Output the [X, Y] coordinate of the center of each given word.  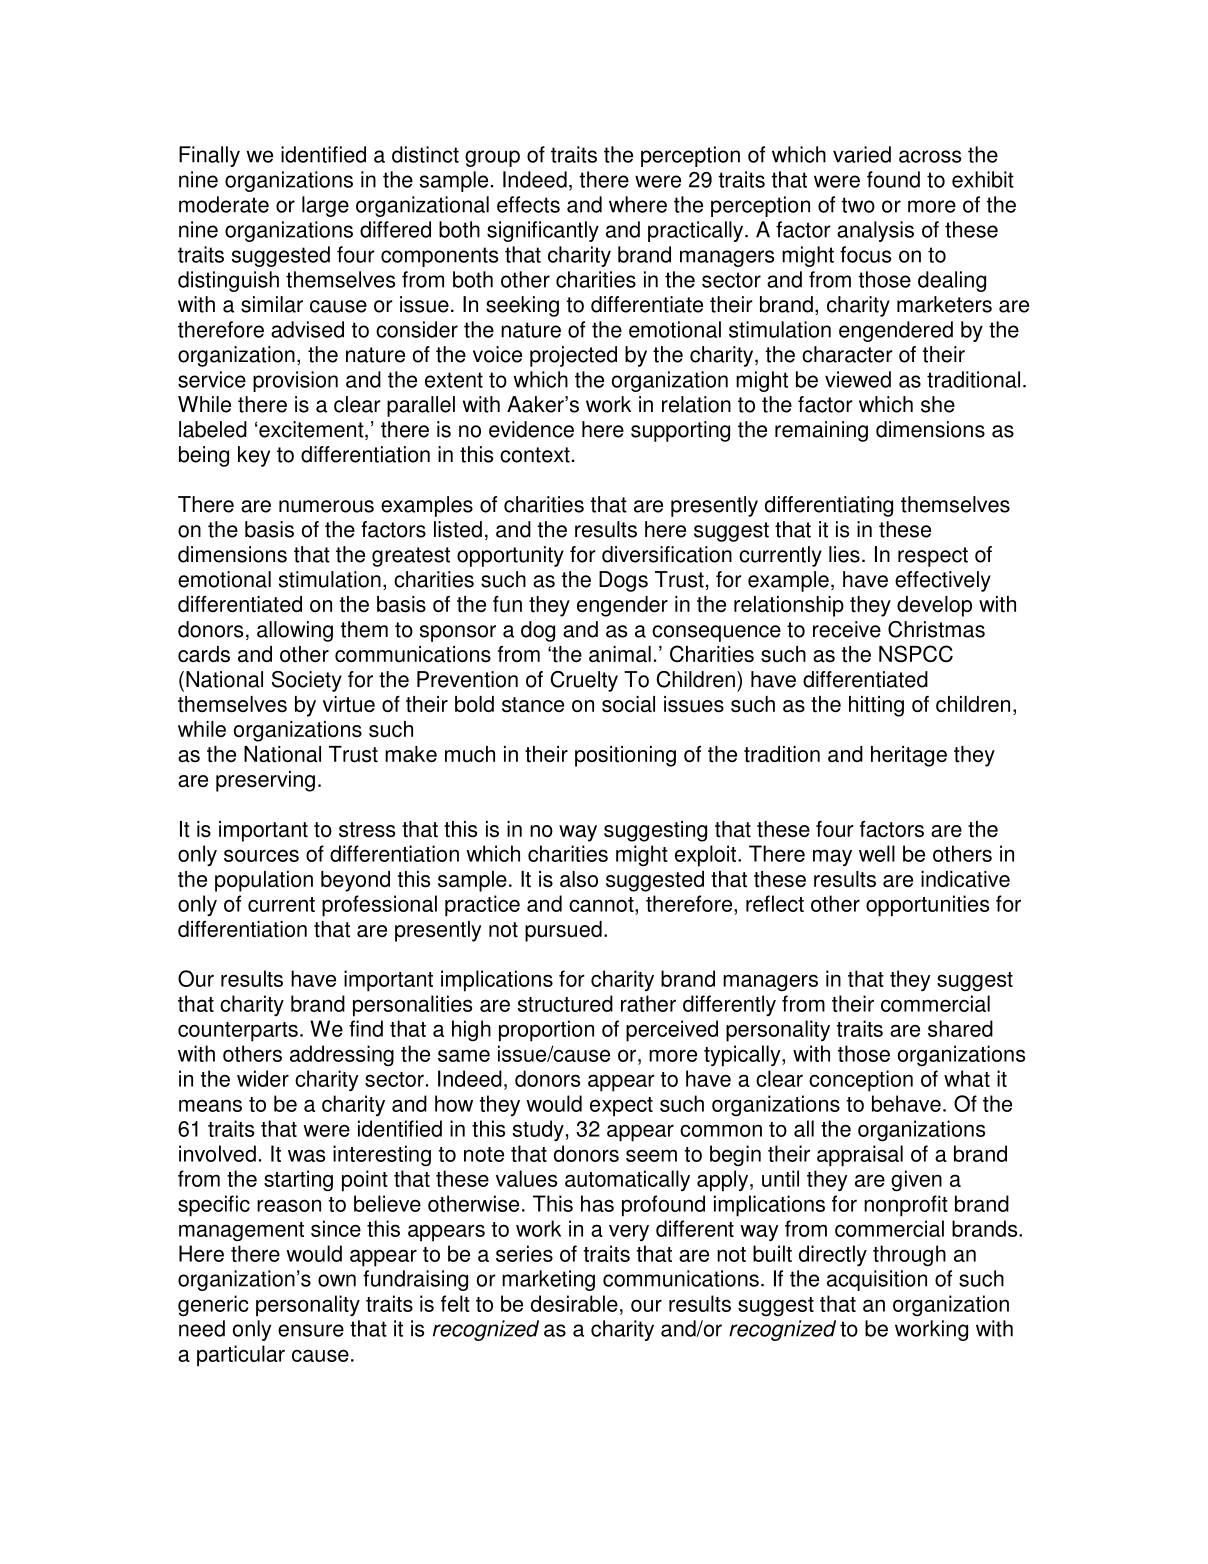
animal [620, 654]
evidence [531, 429]
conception [861, 1081]
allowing [295, 631]
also [579, 879]
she [938, 404]
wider [263, 1078]
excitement [312, 430]
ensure [311, 1330]
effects [528, 204]
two [858, 205]
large [325, 206]
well [877, 853]
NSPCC [916, 654]
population [264, 881]
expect [621, 1107]
